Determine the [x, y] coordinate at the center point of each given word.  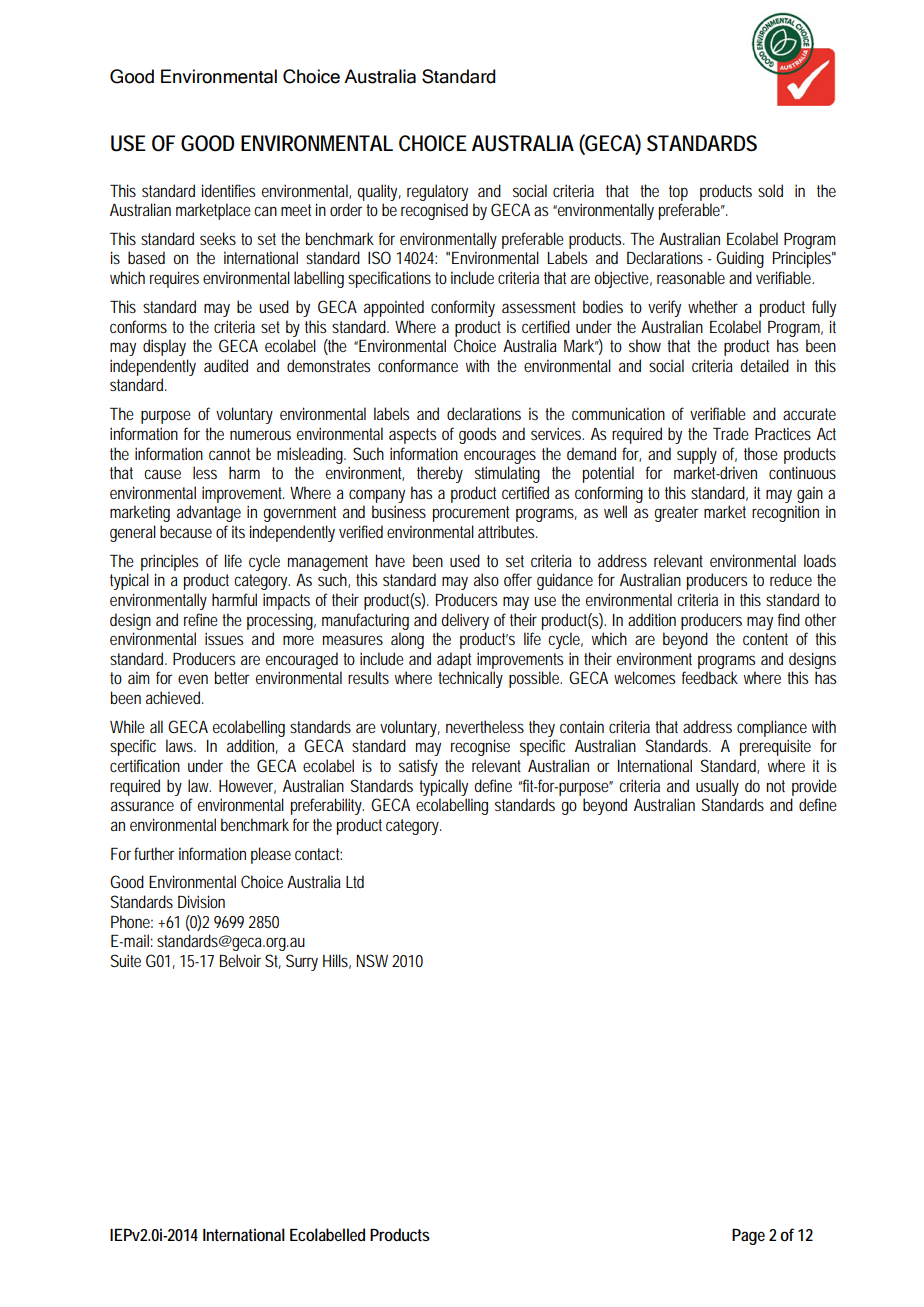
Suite [126, 960]
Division [201, 901]
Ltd [355, 881]
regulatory [437, 192]
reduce [791, 579]
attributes [508, 531]
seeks [218, 238]
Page [748, 1237]
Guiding [740, 259]
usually [717, 787]
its [238, 531]
